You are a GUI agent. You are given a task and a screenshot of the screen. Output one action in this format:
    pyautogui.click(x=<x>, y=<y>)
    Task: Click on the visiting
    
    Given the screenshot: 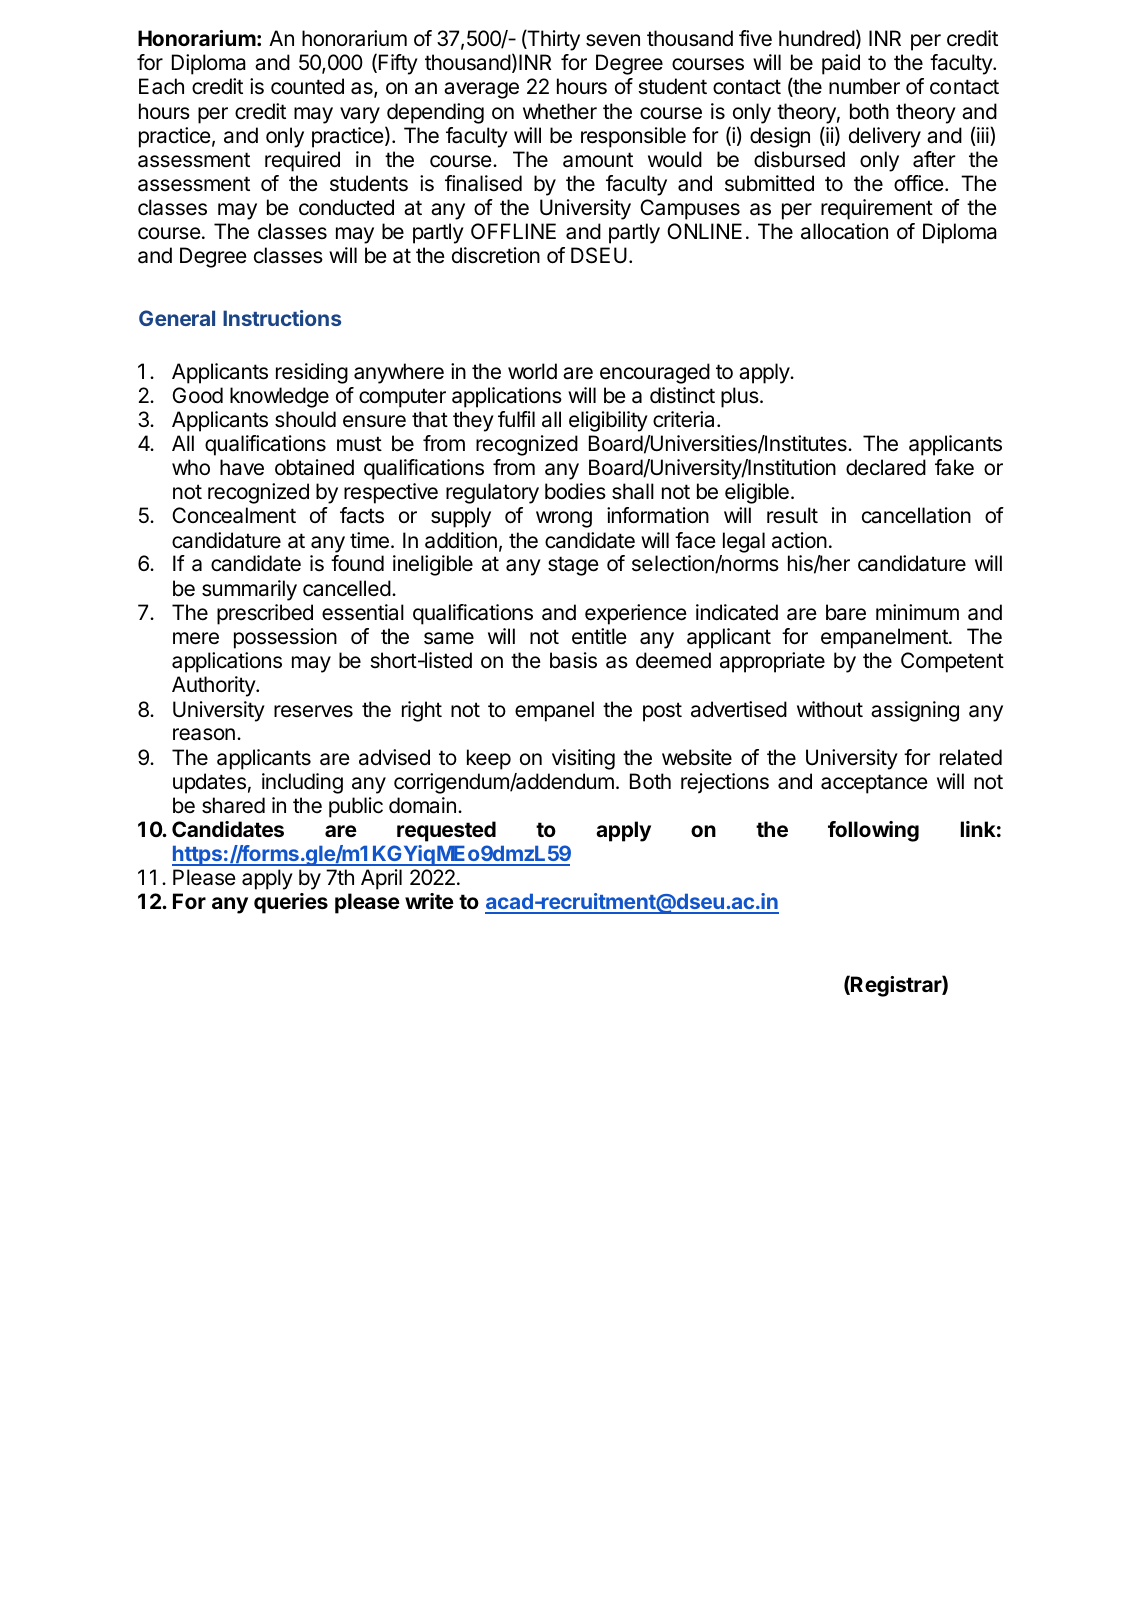 What is the action you would take?
    pyautogui.click(x=583, y=759)
